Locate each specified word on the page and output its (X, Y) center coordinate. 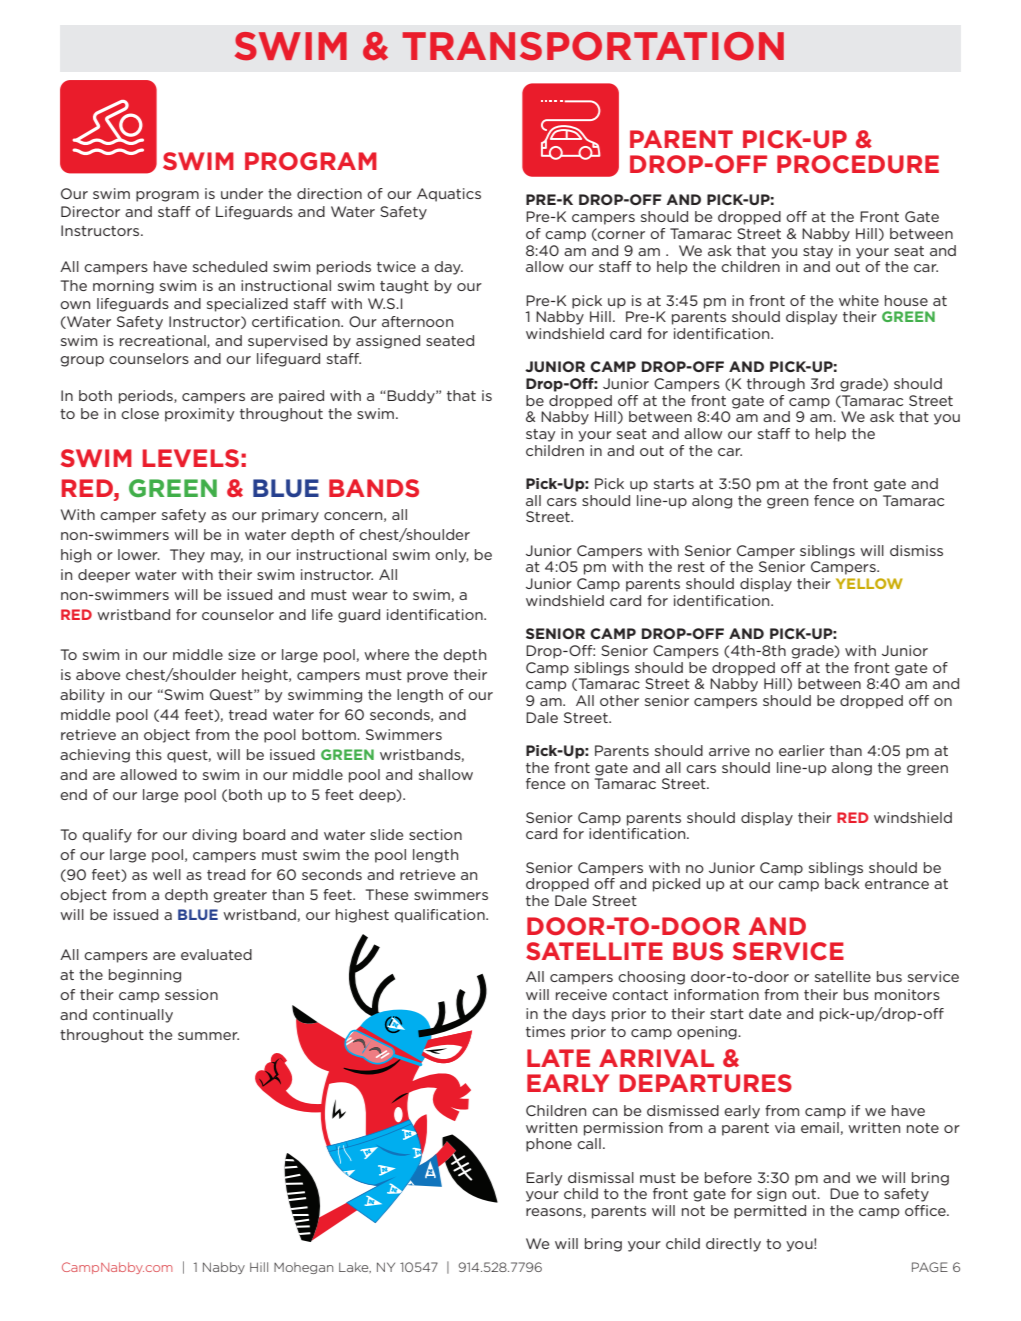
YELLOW (869, 583)
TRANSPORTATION (593, 46)
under (242, 193)
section (435, 834)
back (842, 883)
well (167, 874)
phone (549, 1145)
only (452, 556)
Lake (355, 1267)
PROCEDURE (858, 164)
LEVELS (191, 458)
